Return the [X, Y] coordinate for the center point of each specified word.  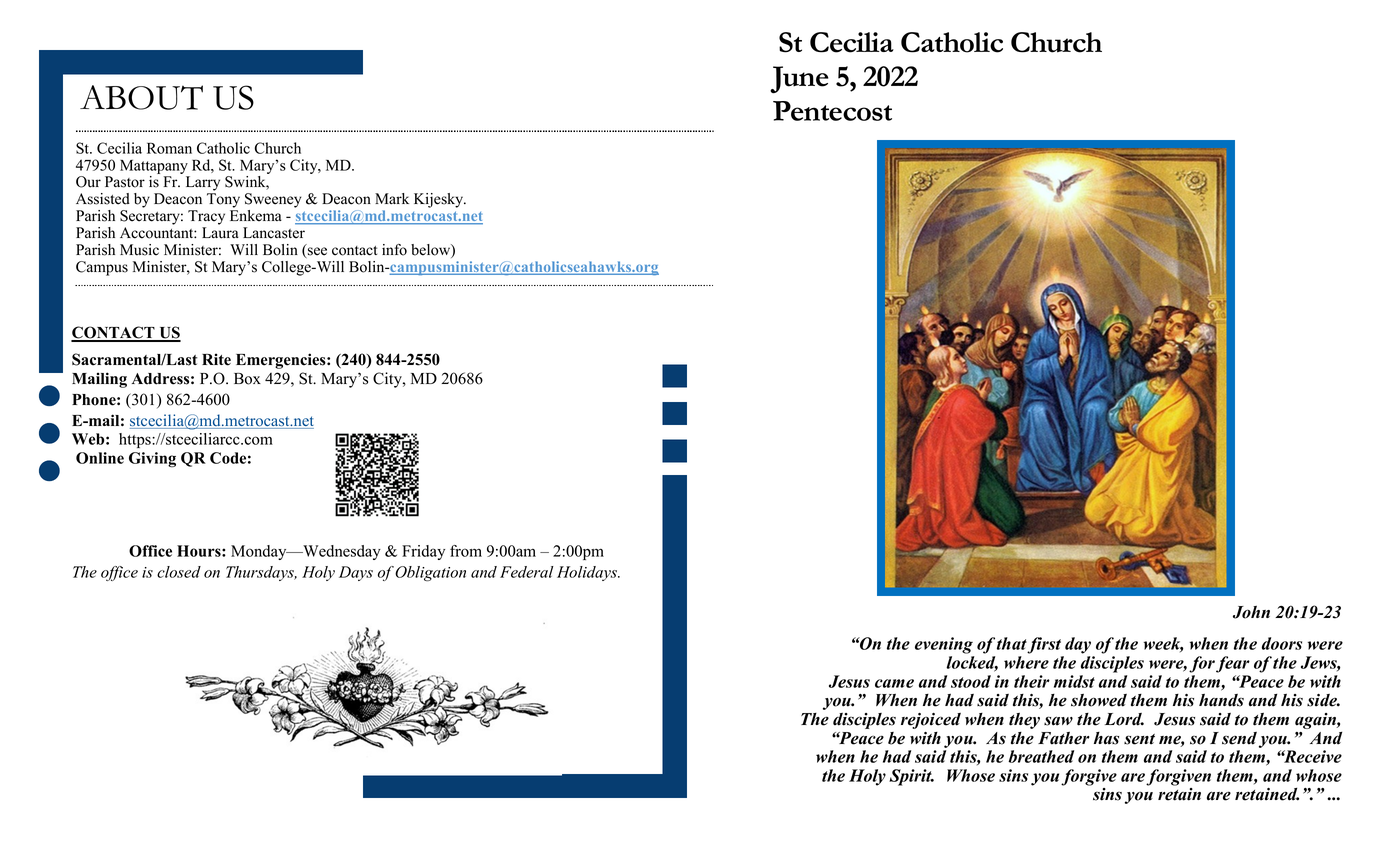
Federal [526, 572]
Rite [216, 359]
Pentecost [832, 111]
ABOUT [141, 97]
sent [1139, 739]
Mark [392, 198]
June [799, 80]
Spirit [911, 777]
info [394, 250]
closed [179, 572]
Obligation [430, 574]
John [1251, 612]
